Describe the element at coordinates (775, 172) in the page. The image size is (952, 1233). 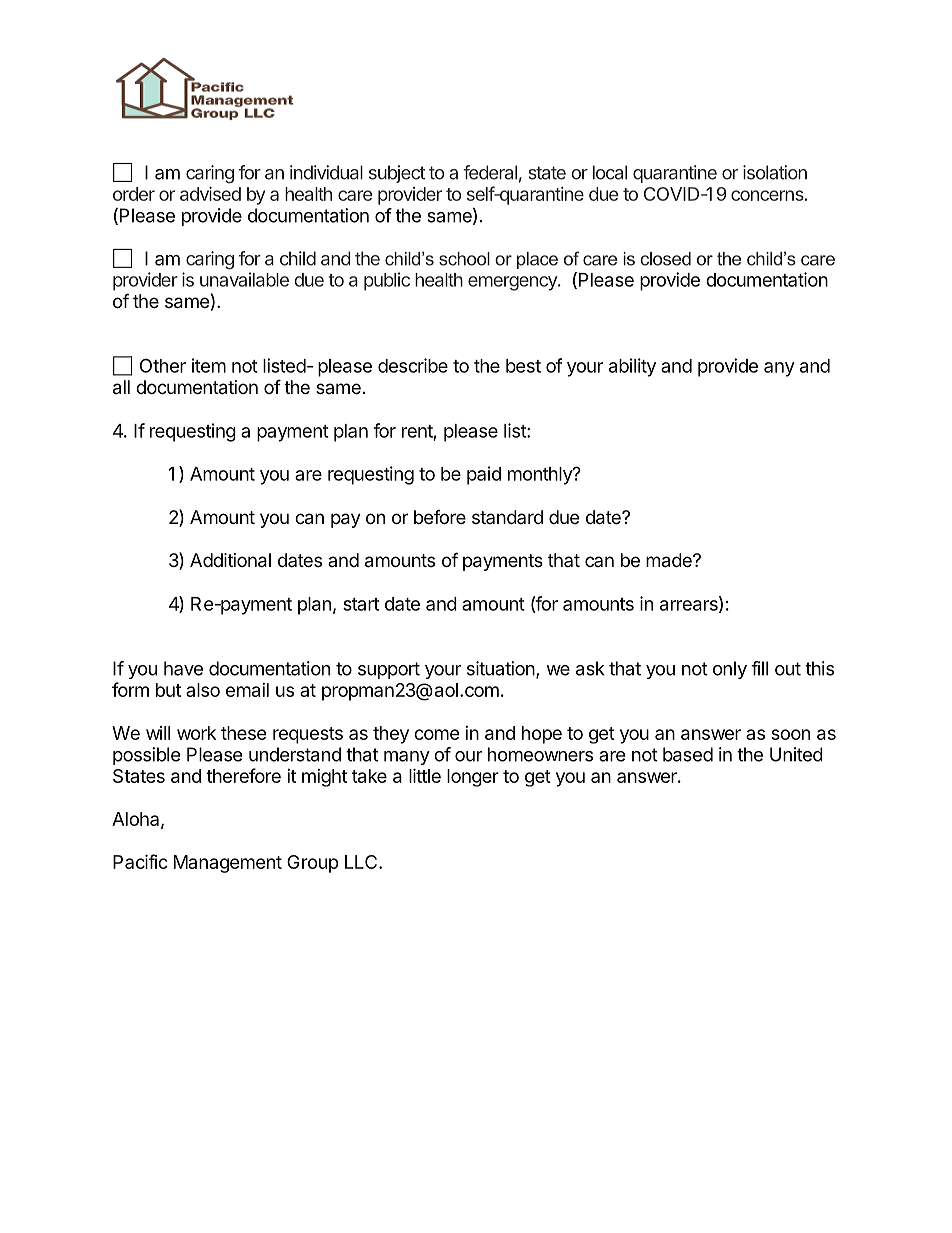
I see `isolation` at that location.
